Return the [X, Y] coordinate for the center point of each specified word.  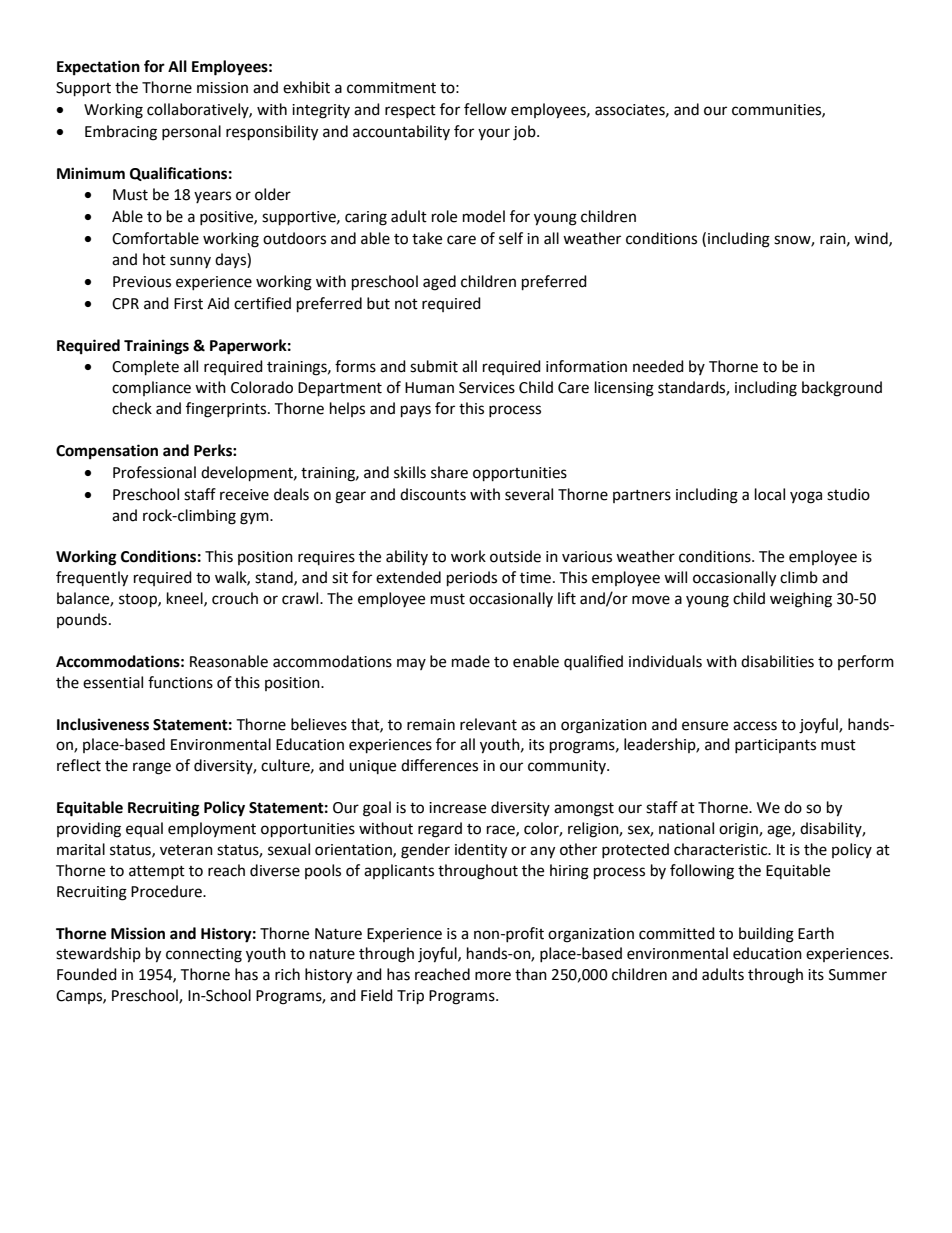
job [525, 133]
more [493, 976]
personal [191, 132]
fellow [485, 109]
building [766, 935]
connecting [204, 955]
